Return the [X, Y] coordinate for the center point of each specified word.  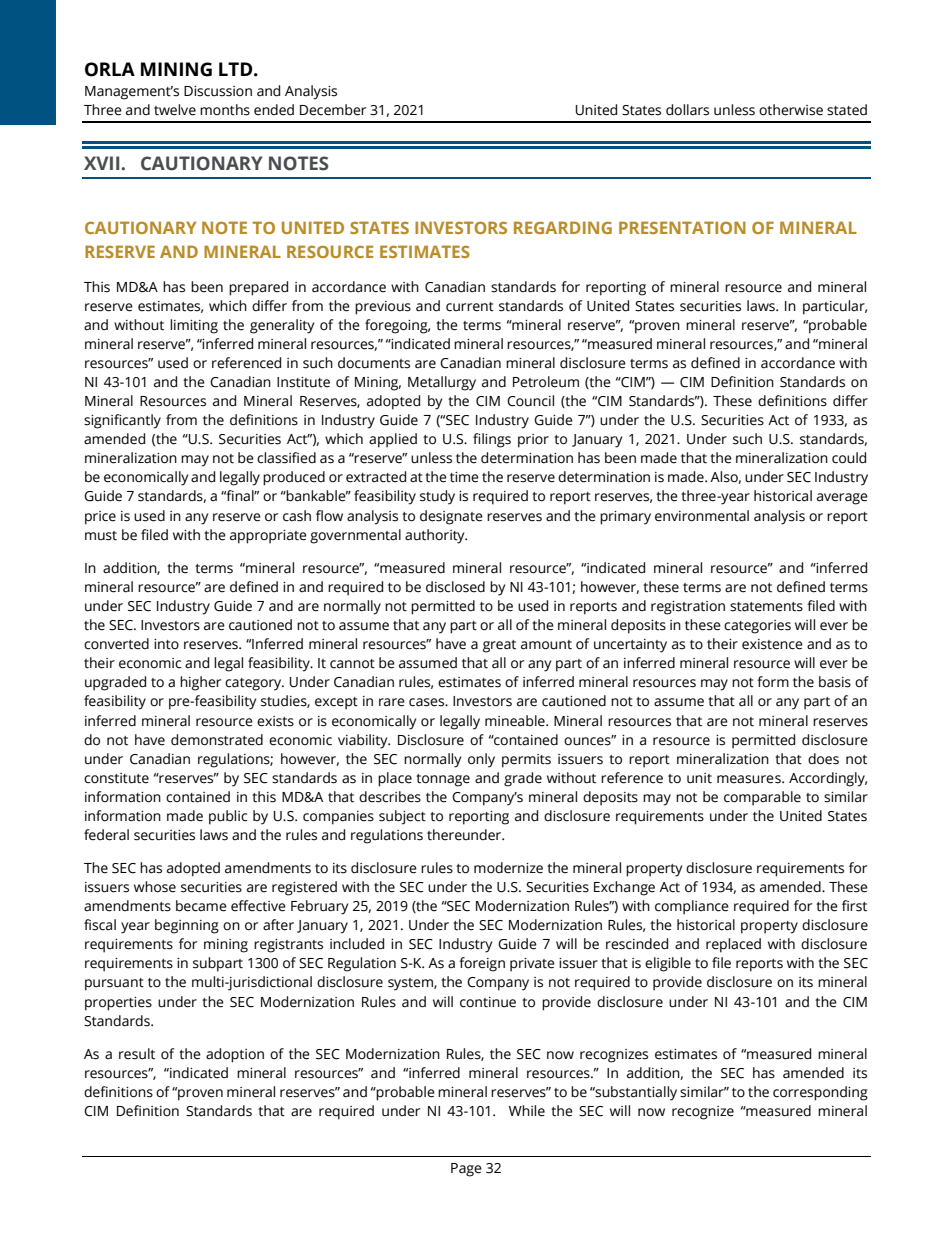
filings [492, 440]
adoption [235, 1055]
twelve [175, 110]
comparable [762, 798]
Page [466, 1170]
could [849, 458]
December [333, 110]
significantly [122, 421]
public [228, 817]
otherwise [791, 110]
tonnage [443, 780]
